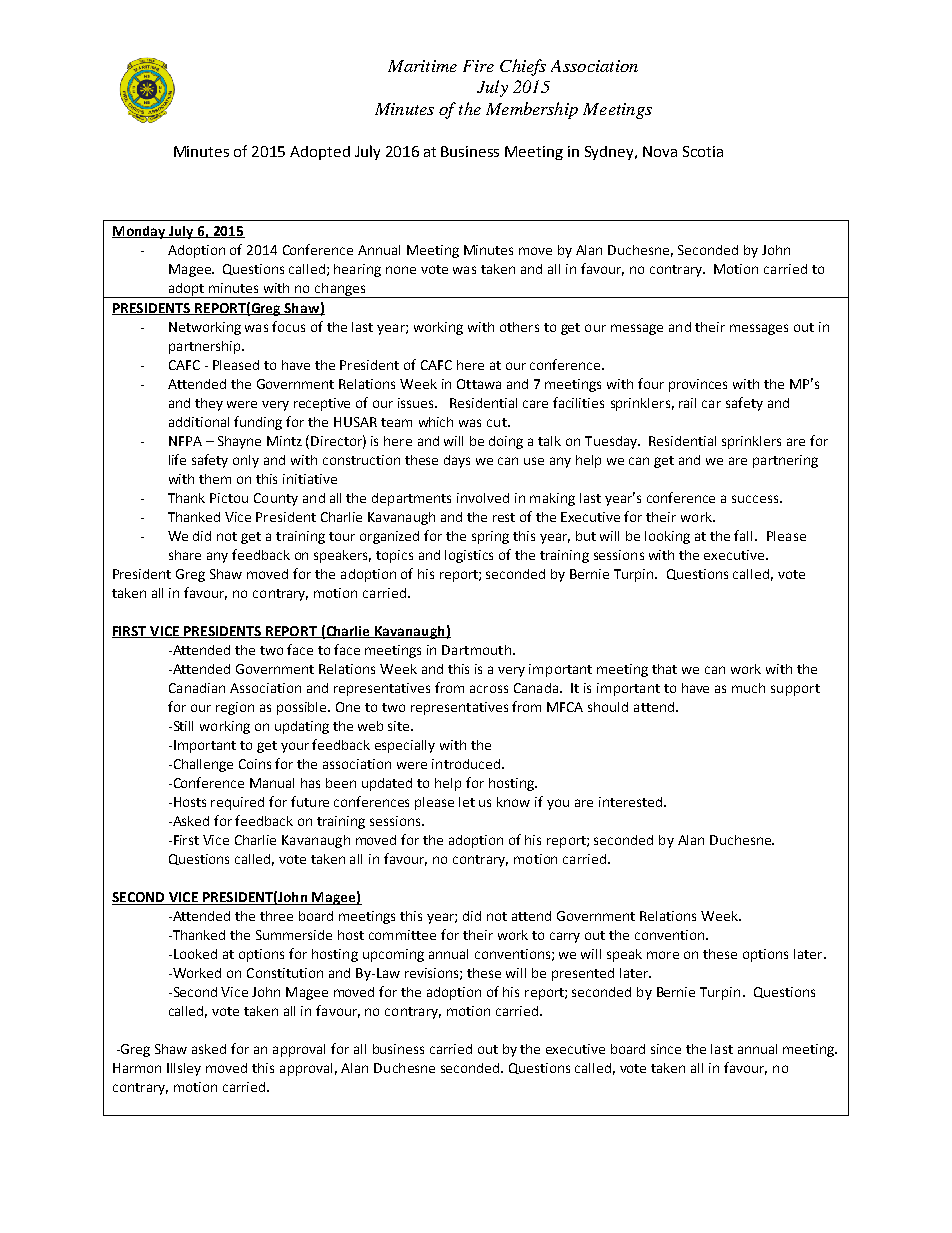 The image size is (952, 1233). I want to click on fall, so click(745, 535).
